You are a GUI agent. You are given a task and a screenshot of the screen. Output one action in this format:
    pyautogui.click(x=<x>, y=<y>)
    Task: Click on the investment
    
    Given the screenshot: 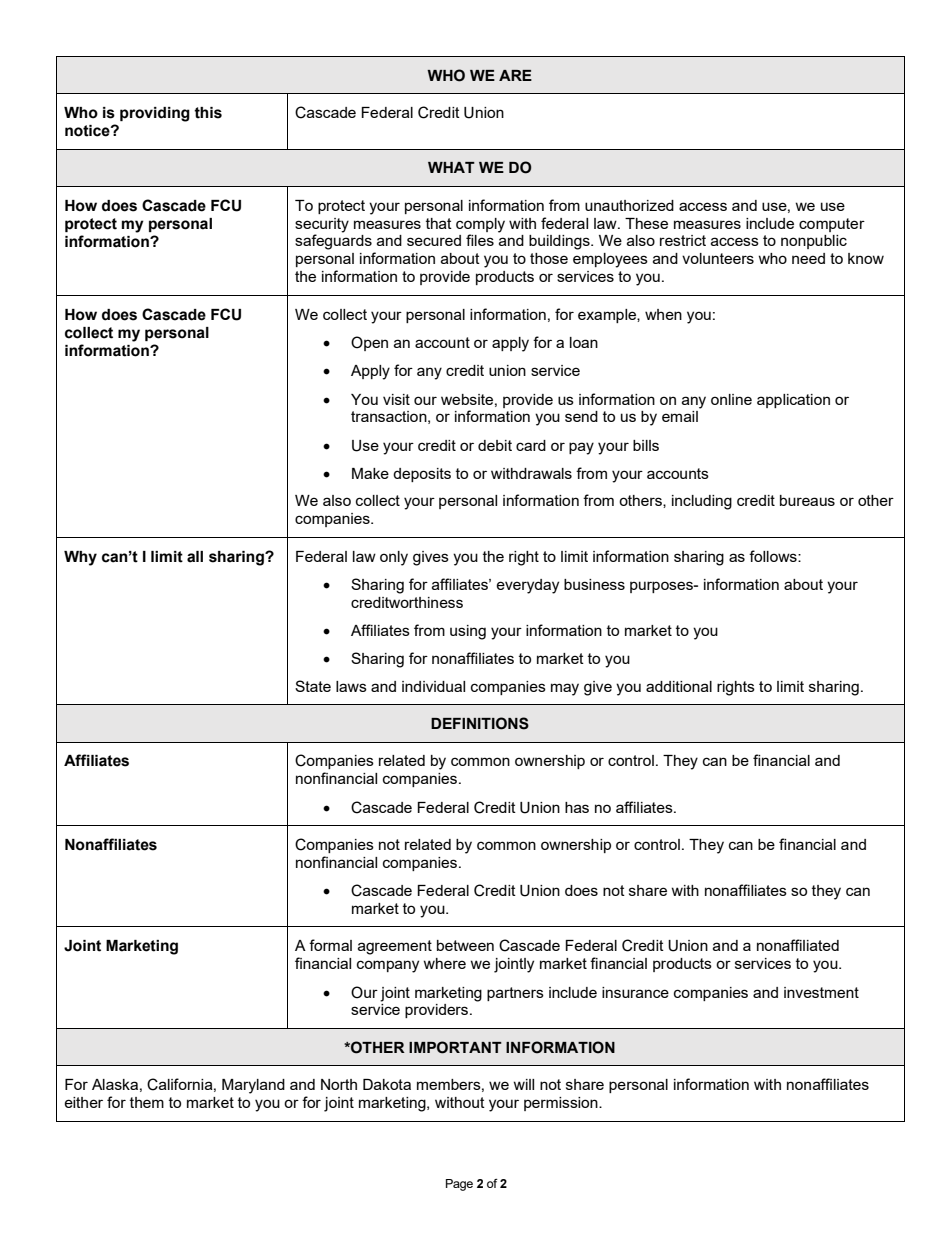 What is the action you would take?
    pyautogui.click(x=821, y=992)
